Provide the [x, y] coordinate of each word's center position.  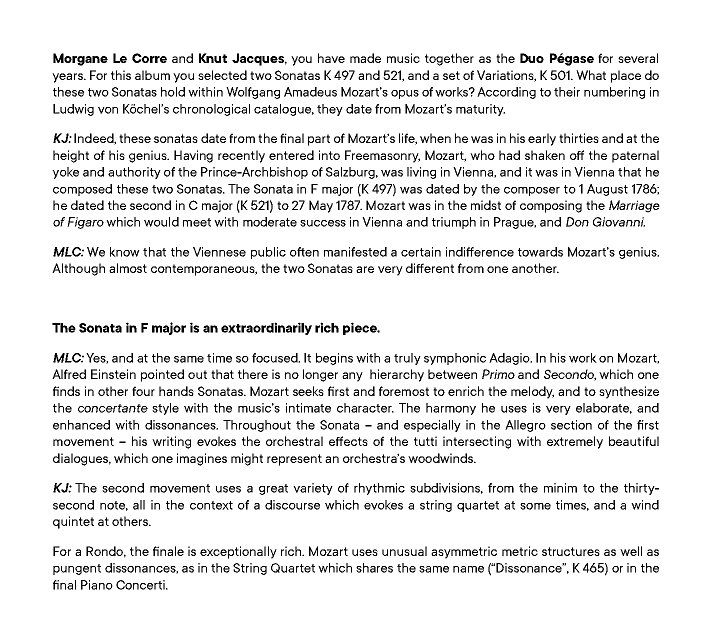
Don [577, 222]
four [143, 391]
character [365, 408]
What [591, 75]
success [323, 223]
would [161, 222]
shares [374, 568]
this [121, 75]
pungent [77, 569]
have [331, 58]
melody [532, 392]
